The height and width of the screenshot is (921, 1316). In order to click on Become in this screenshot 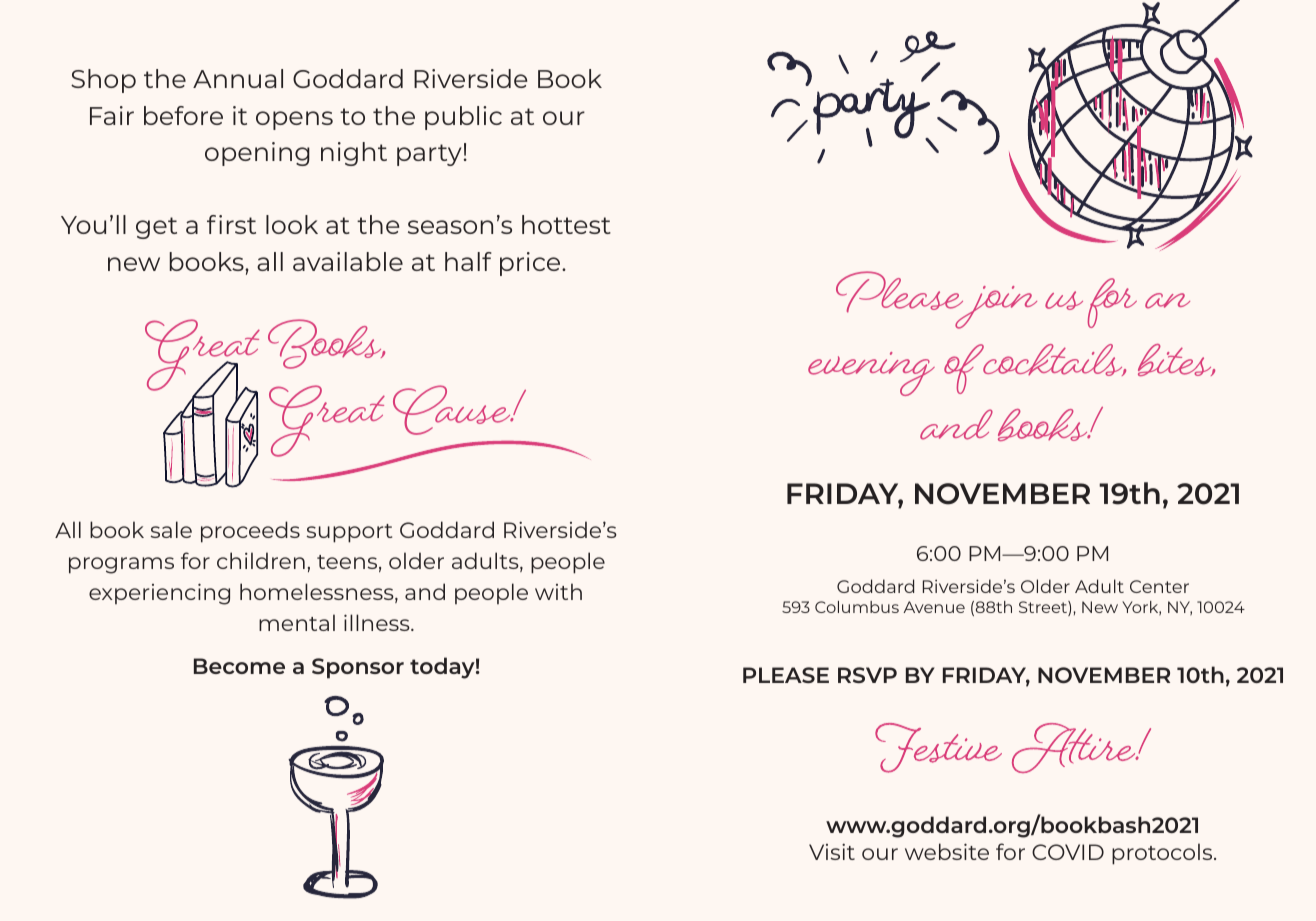, I will do `click(239, 666)`.
